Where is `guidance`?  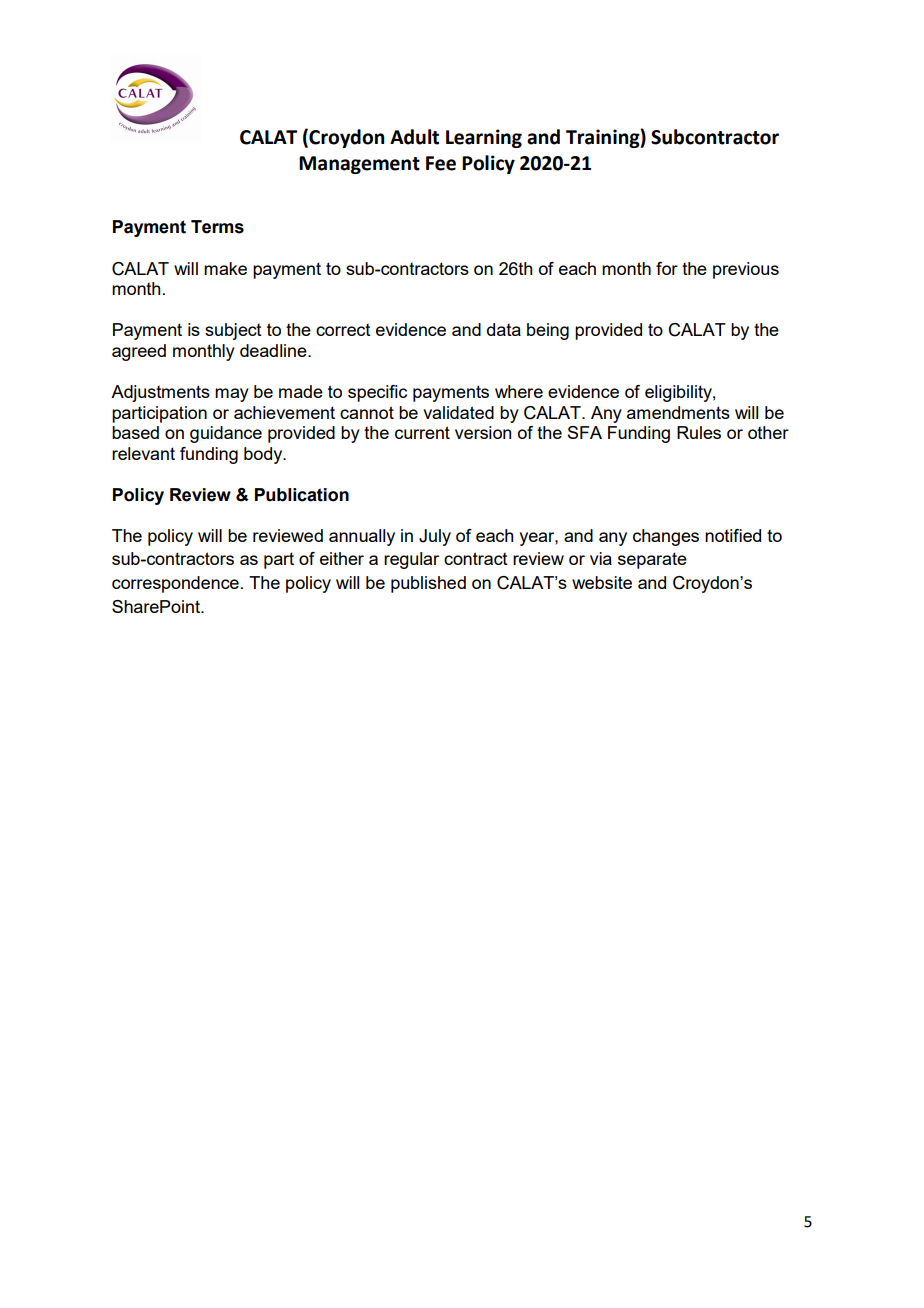 guidance is located at coordinates (226, 434).
